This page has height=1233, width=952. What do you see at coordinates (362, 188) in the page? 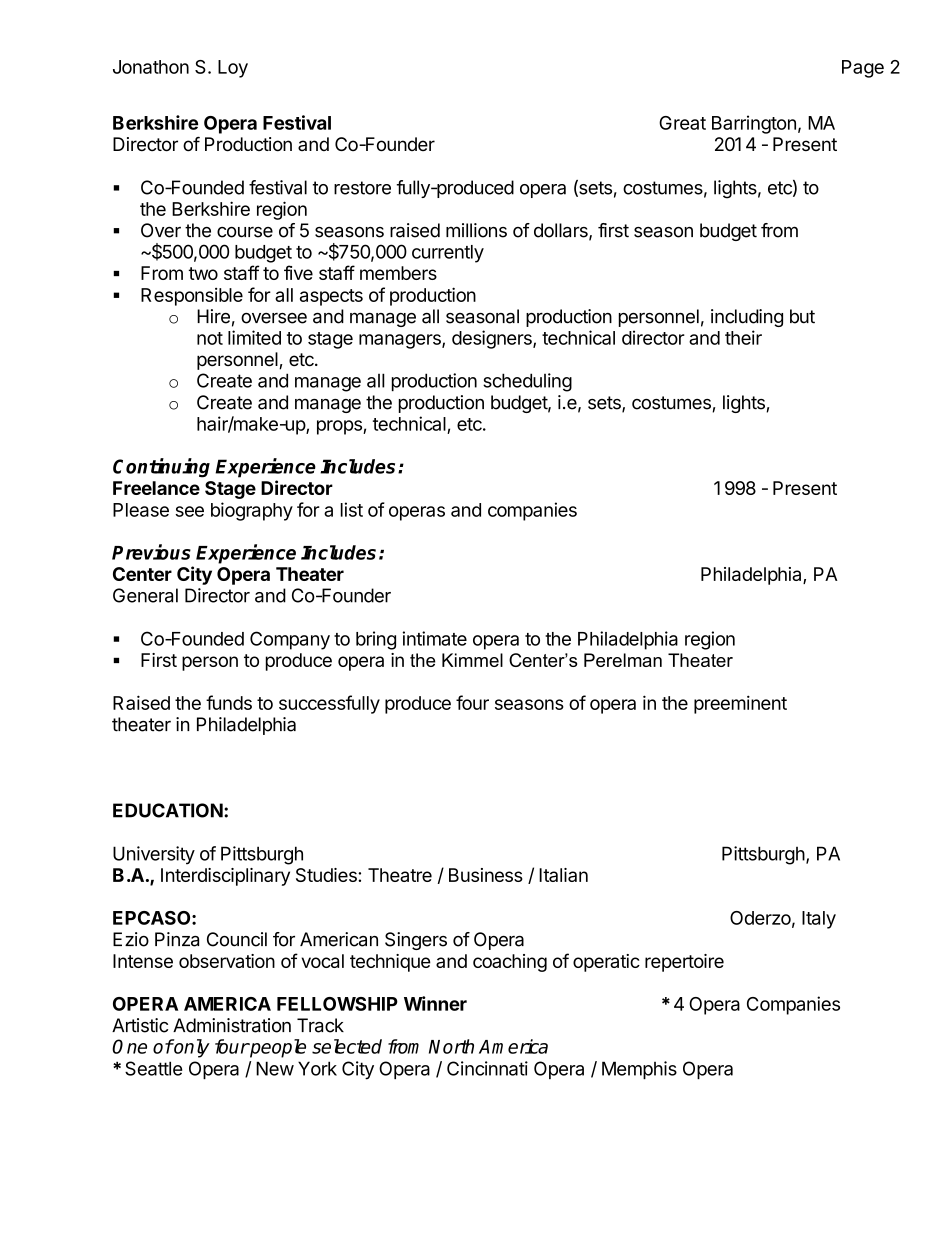
I see `restore` at bounding box center [362, 188].
